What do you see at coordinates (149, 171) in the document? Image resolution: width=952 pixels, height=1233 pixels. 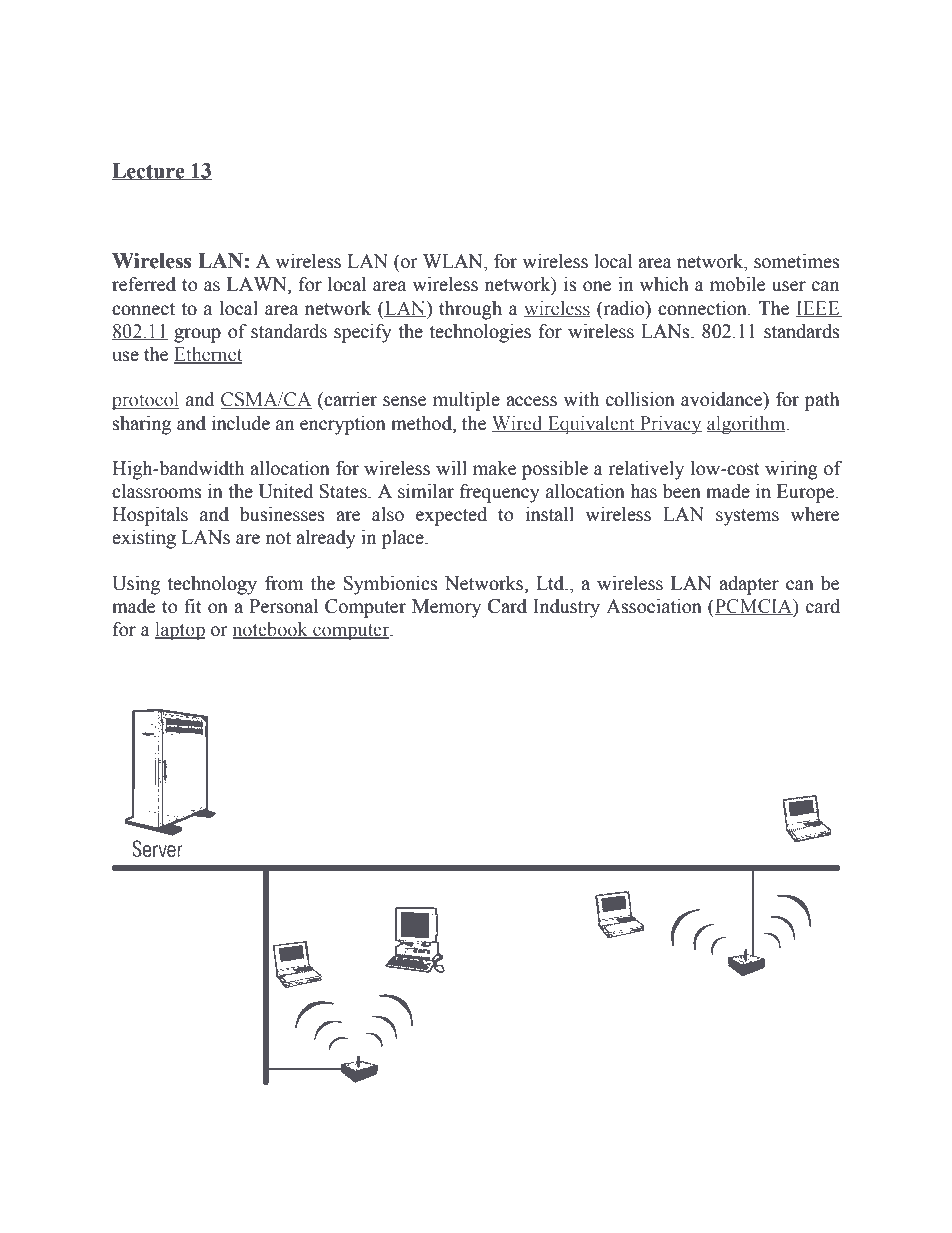 I see `Lecture` at bounding box center [149, 171].
